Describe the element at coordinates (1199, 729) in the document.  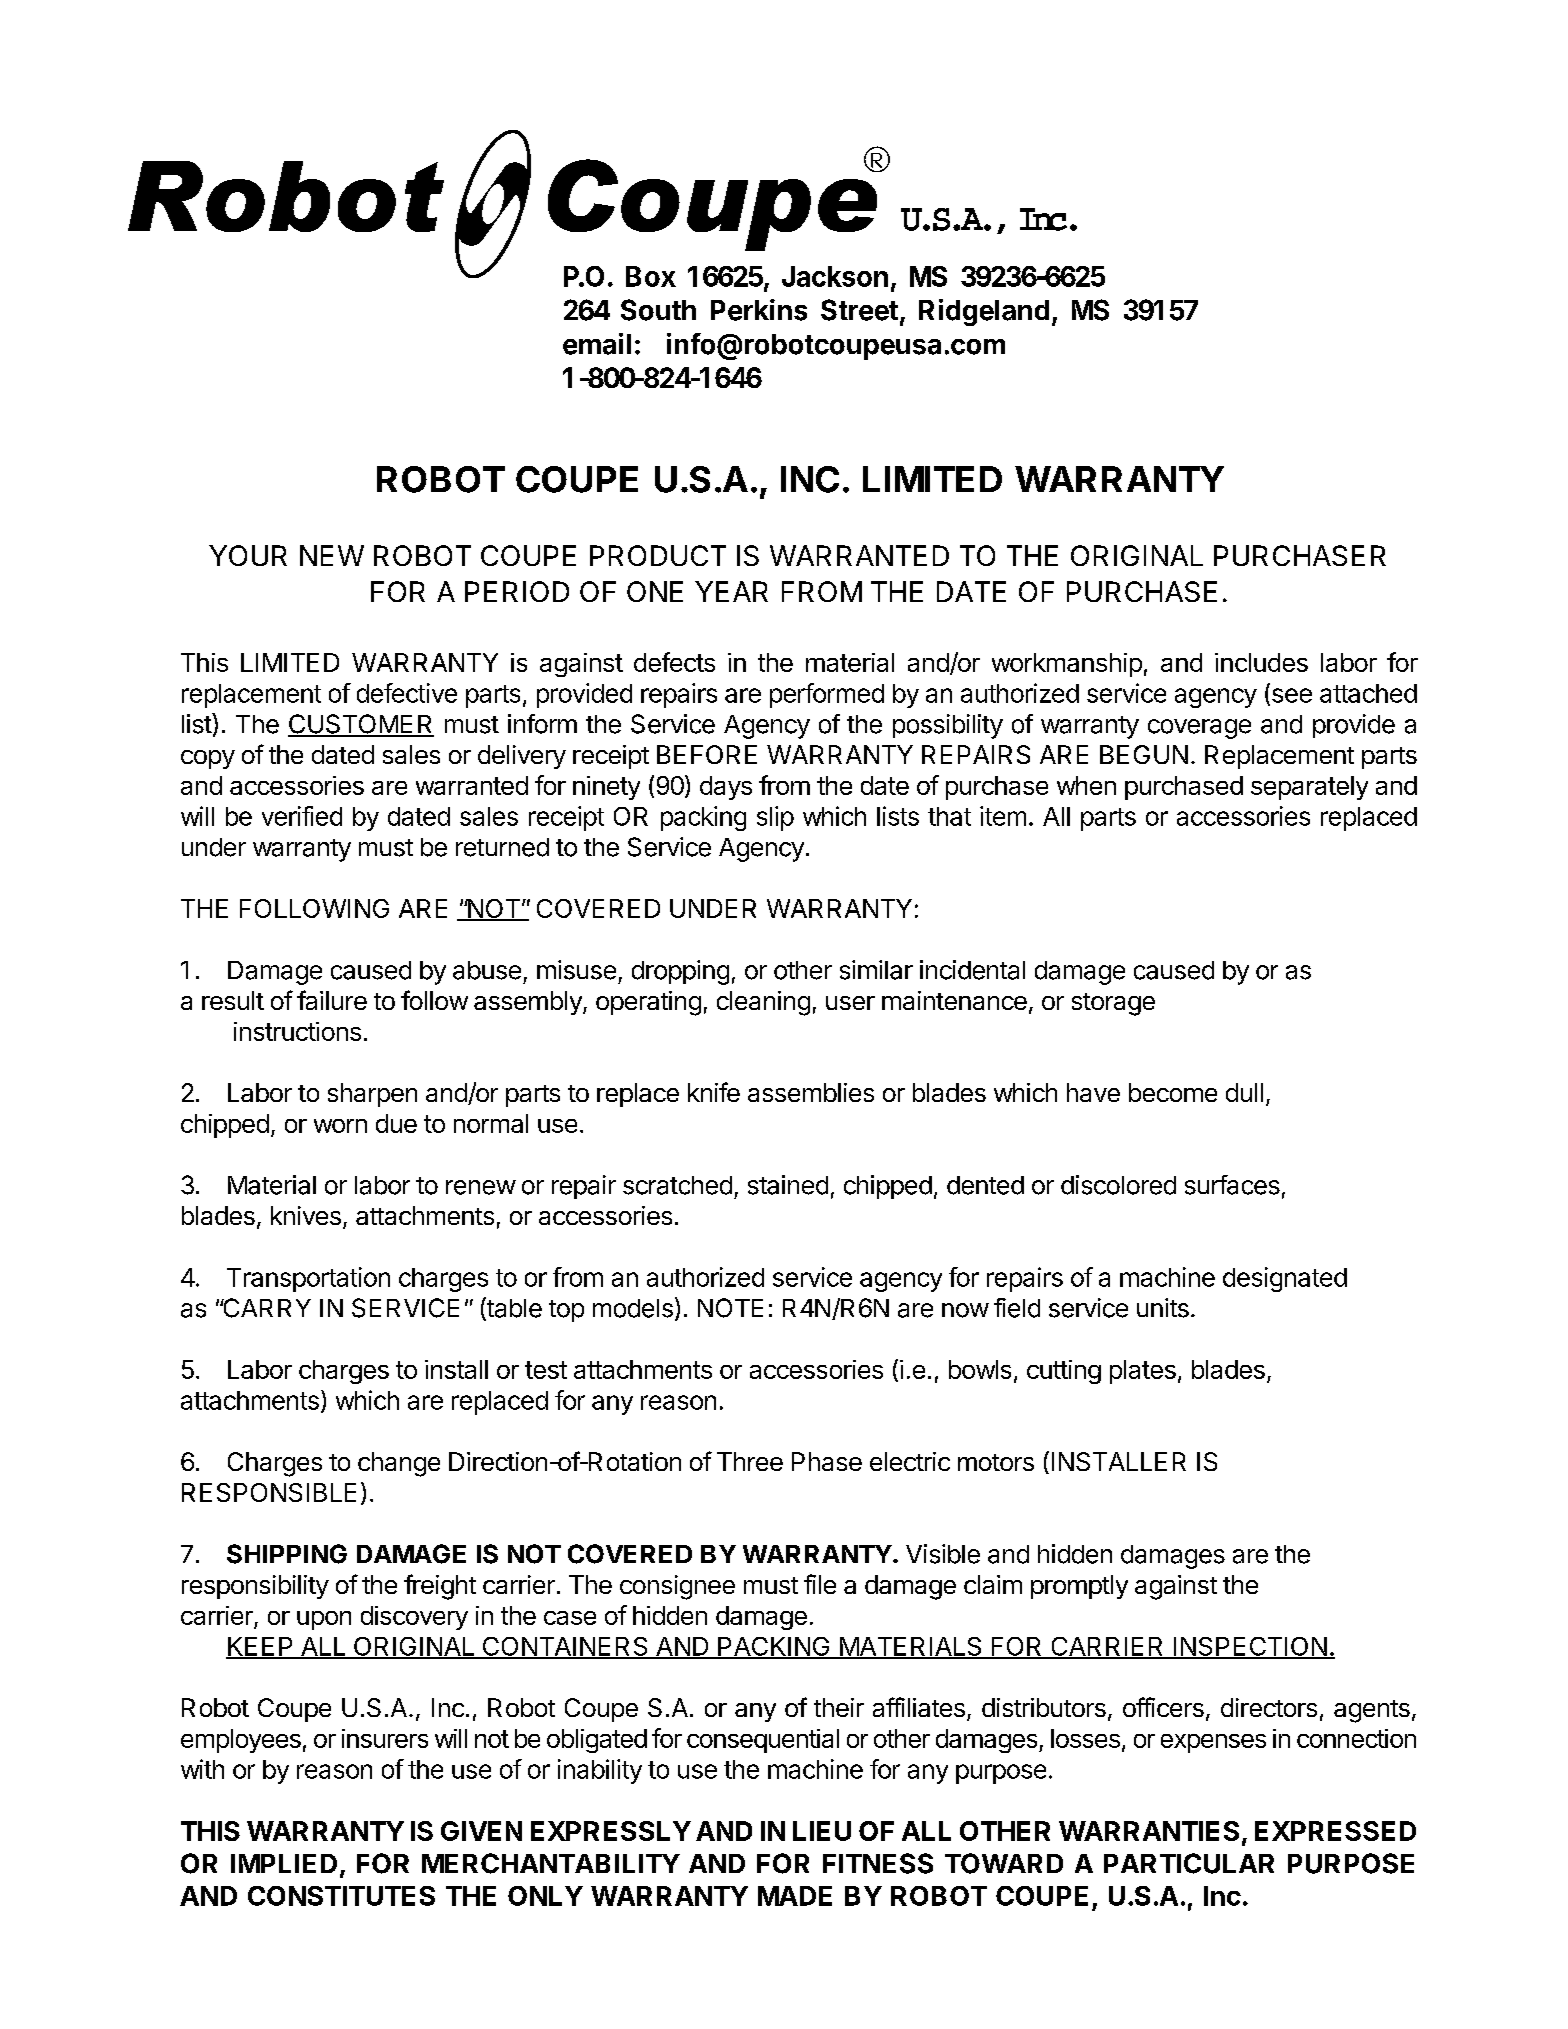
I see `coverage` at that location.
